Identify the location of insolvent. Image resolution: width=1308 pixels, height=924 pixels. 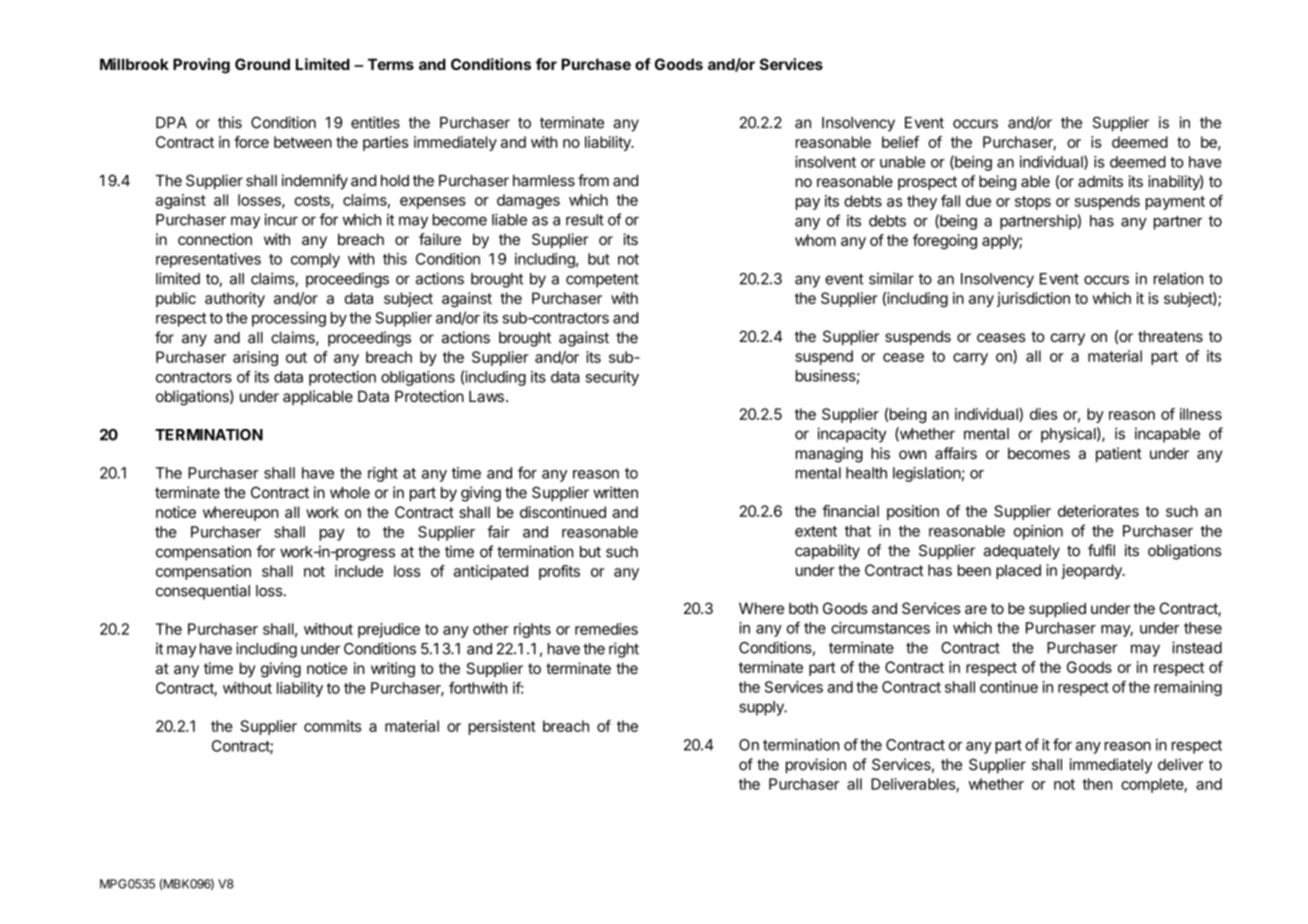
(825, 162).
